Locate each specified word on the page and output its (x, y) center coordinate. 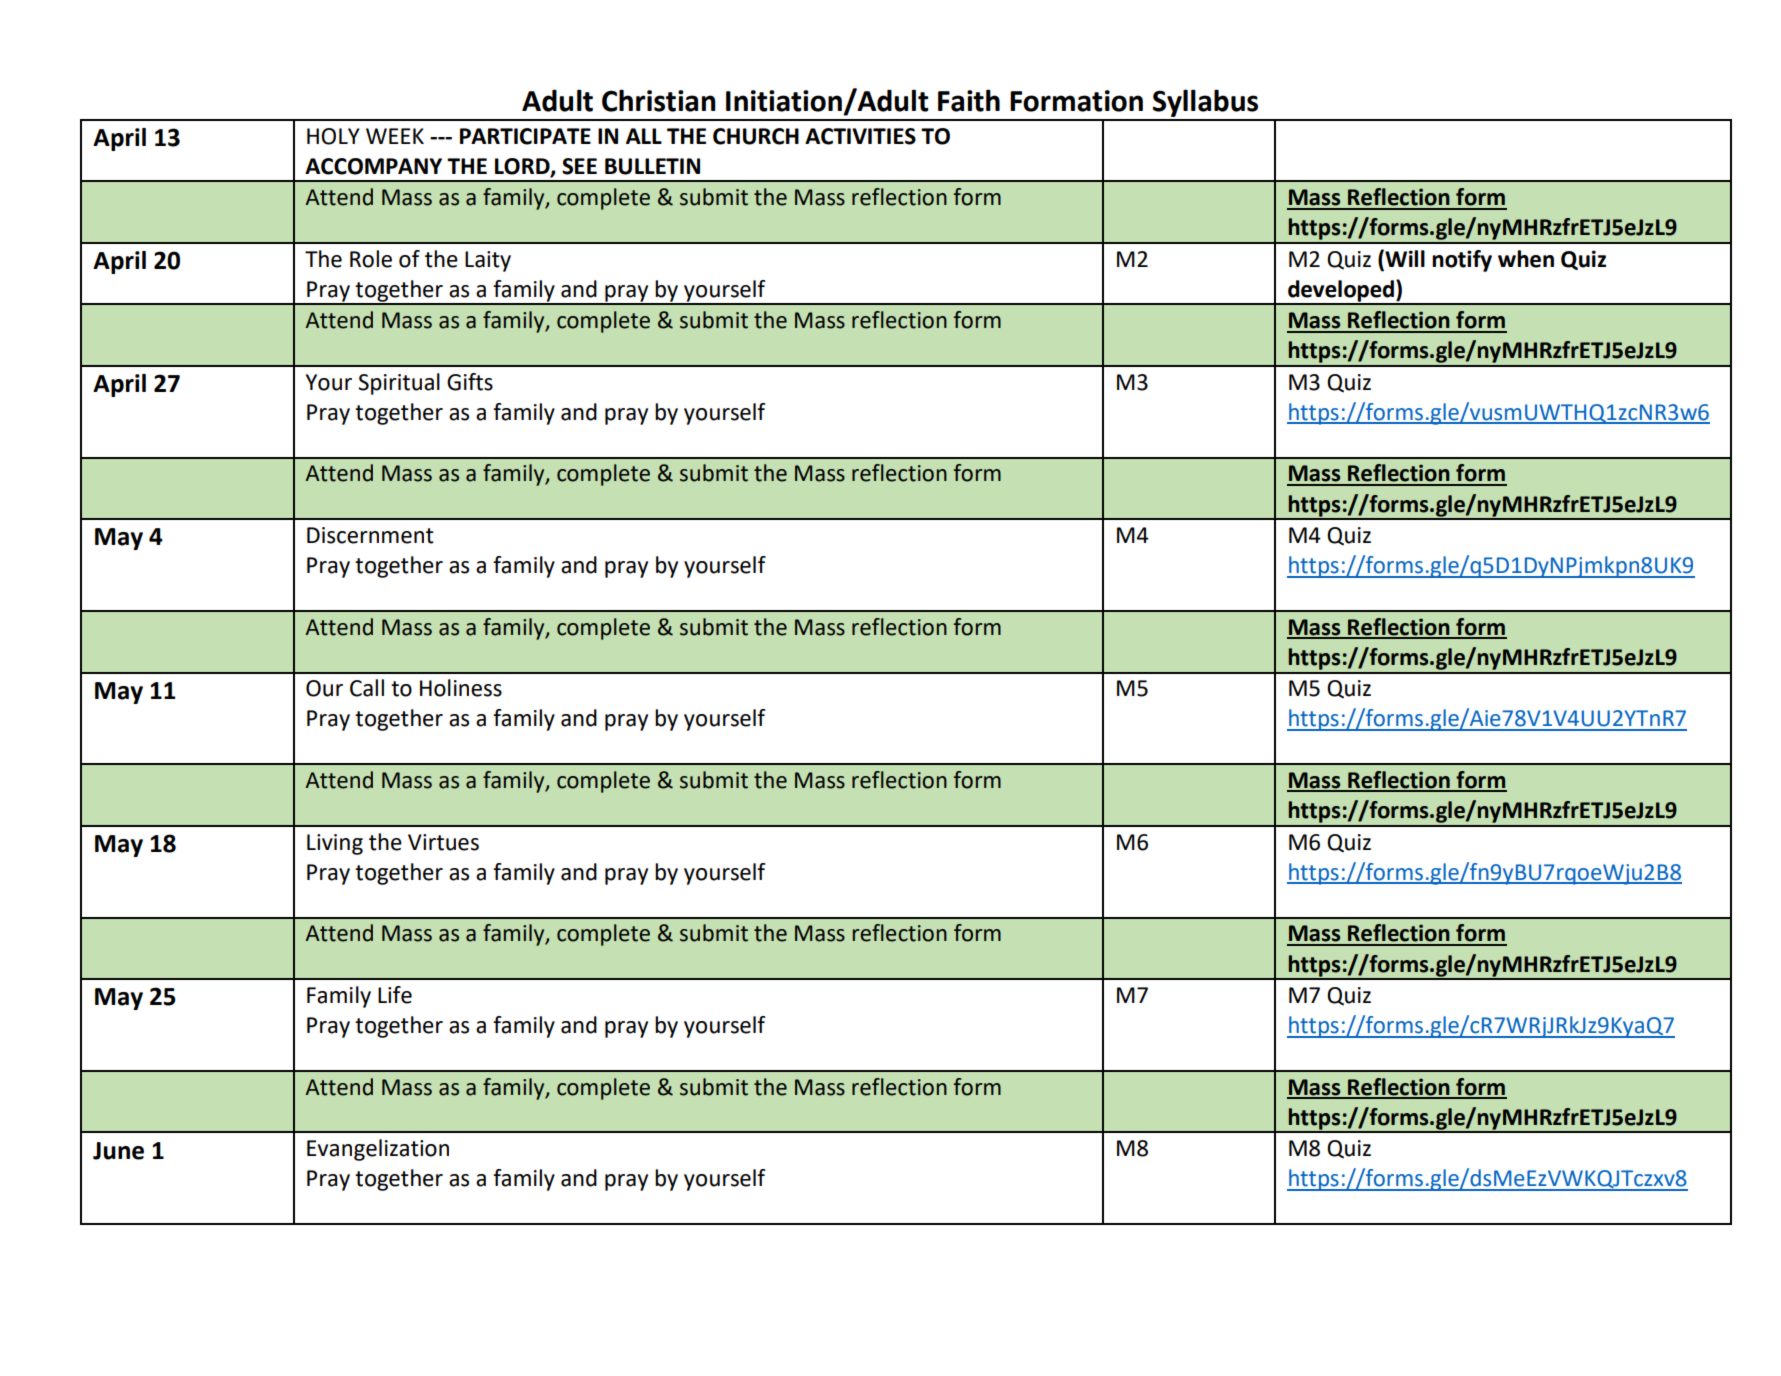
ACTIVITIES (860, 136)
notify (1462, 261)
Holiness (461, 688)
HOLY (333, 136)
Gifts (470, 382)
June (118, 1151)
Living (335, 844)
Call (367, 688)
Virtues (443, 842)
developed (1341, 292)
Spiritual (399, 384)
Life (395, 995)
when (1526, 259)
